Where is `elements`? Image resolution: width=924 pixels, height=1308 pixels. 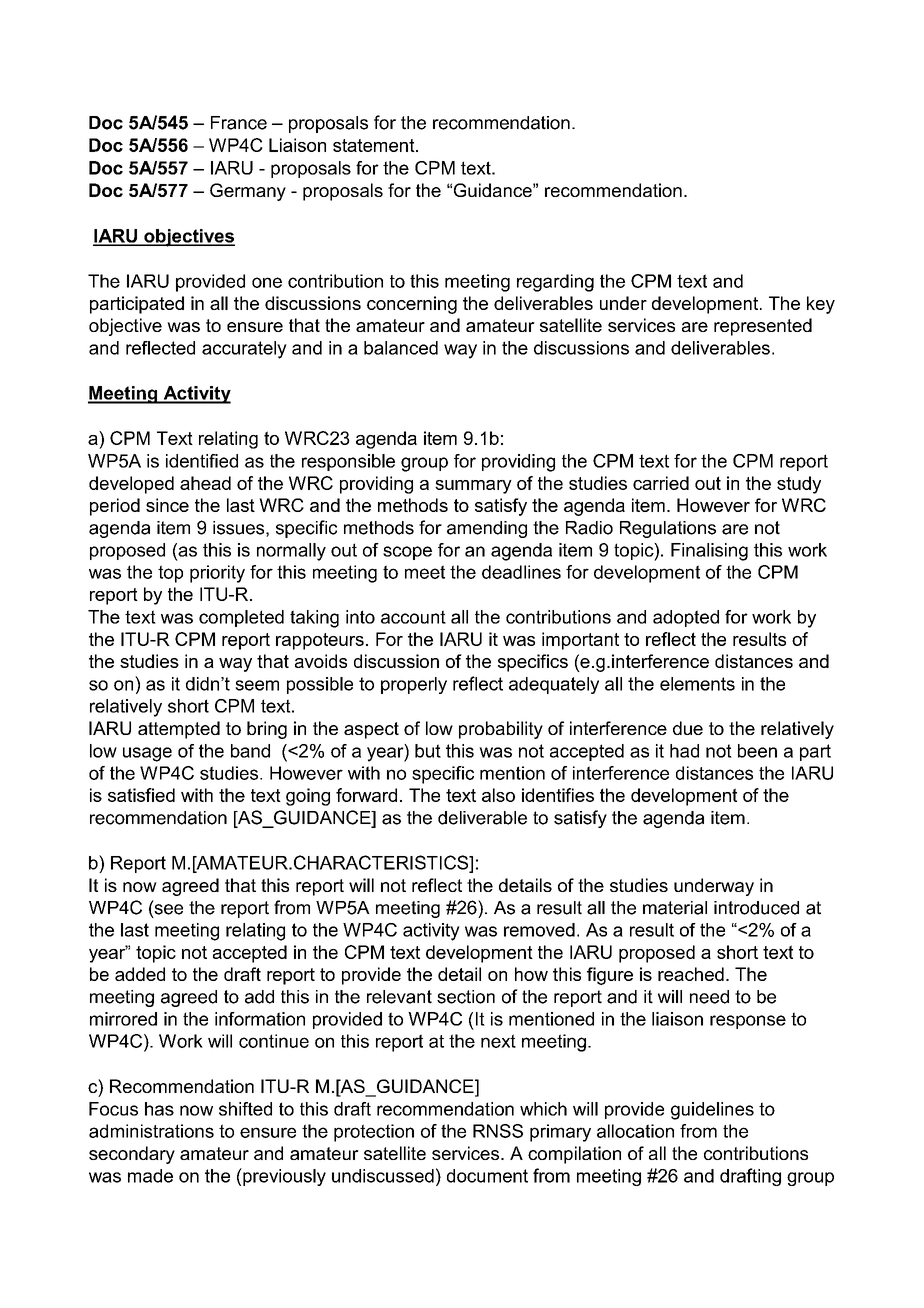
elements is located at coordinates (697, 684).
